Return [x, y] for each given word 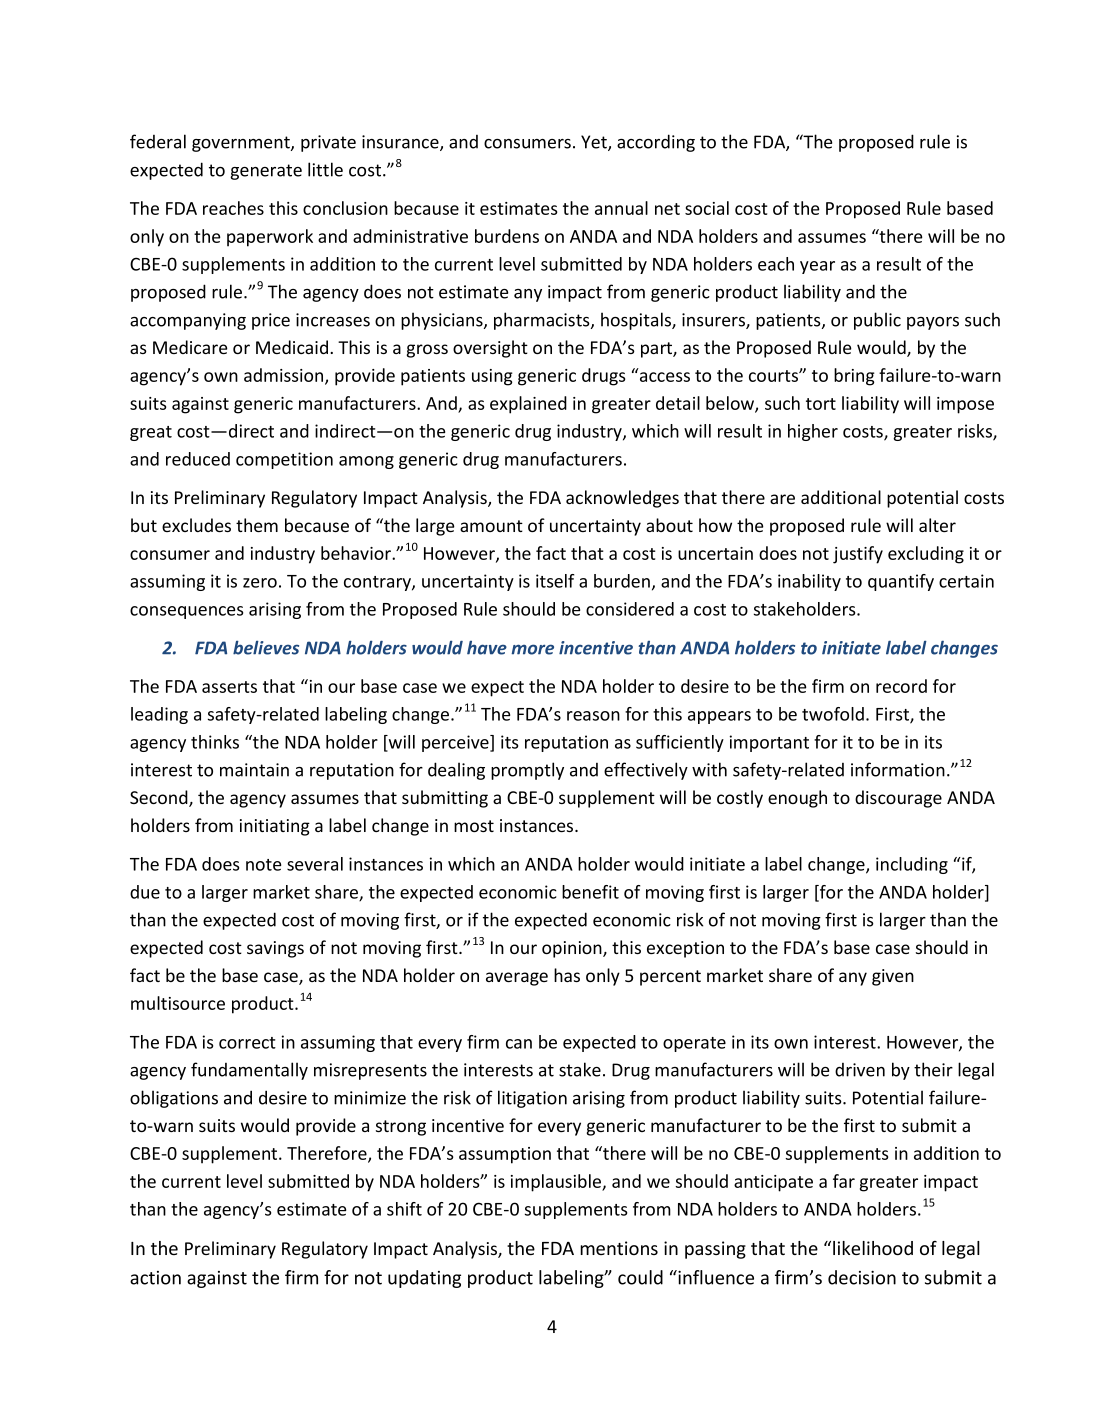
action [155, 1278]
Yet [595, 143]
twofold [833, 714]
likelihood [873, 1248]
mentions [619, 1248]
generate [266, 172]
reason [593, 716]
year [817, 267]
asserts [229, 687]
